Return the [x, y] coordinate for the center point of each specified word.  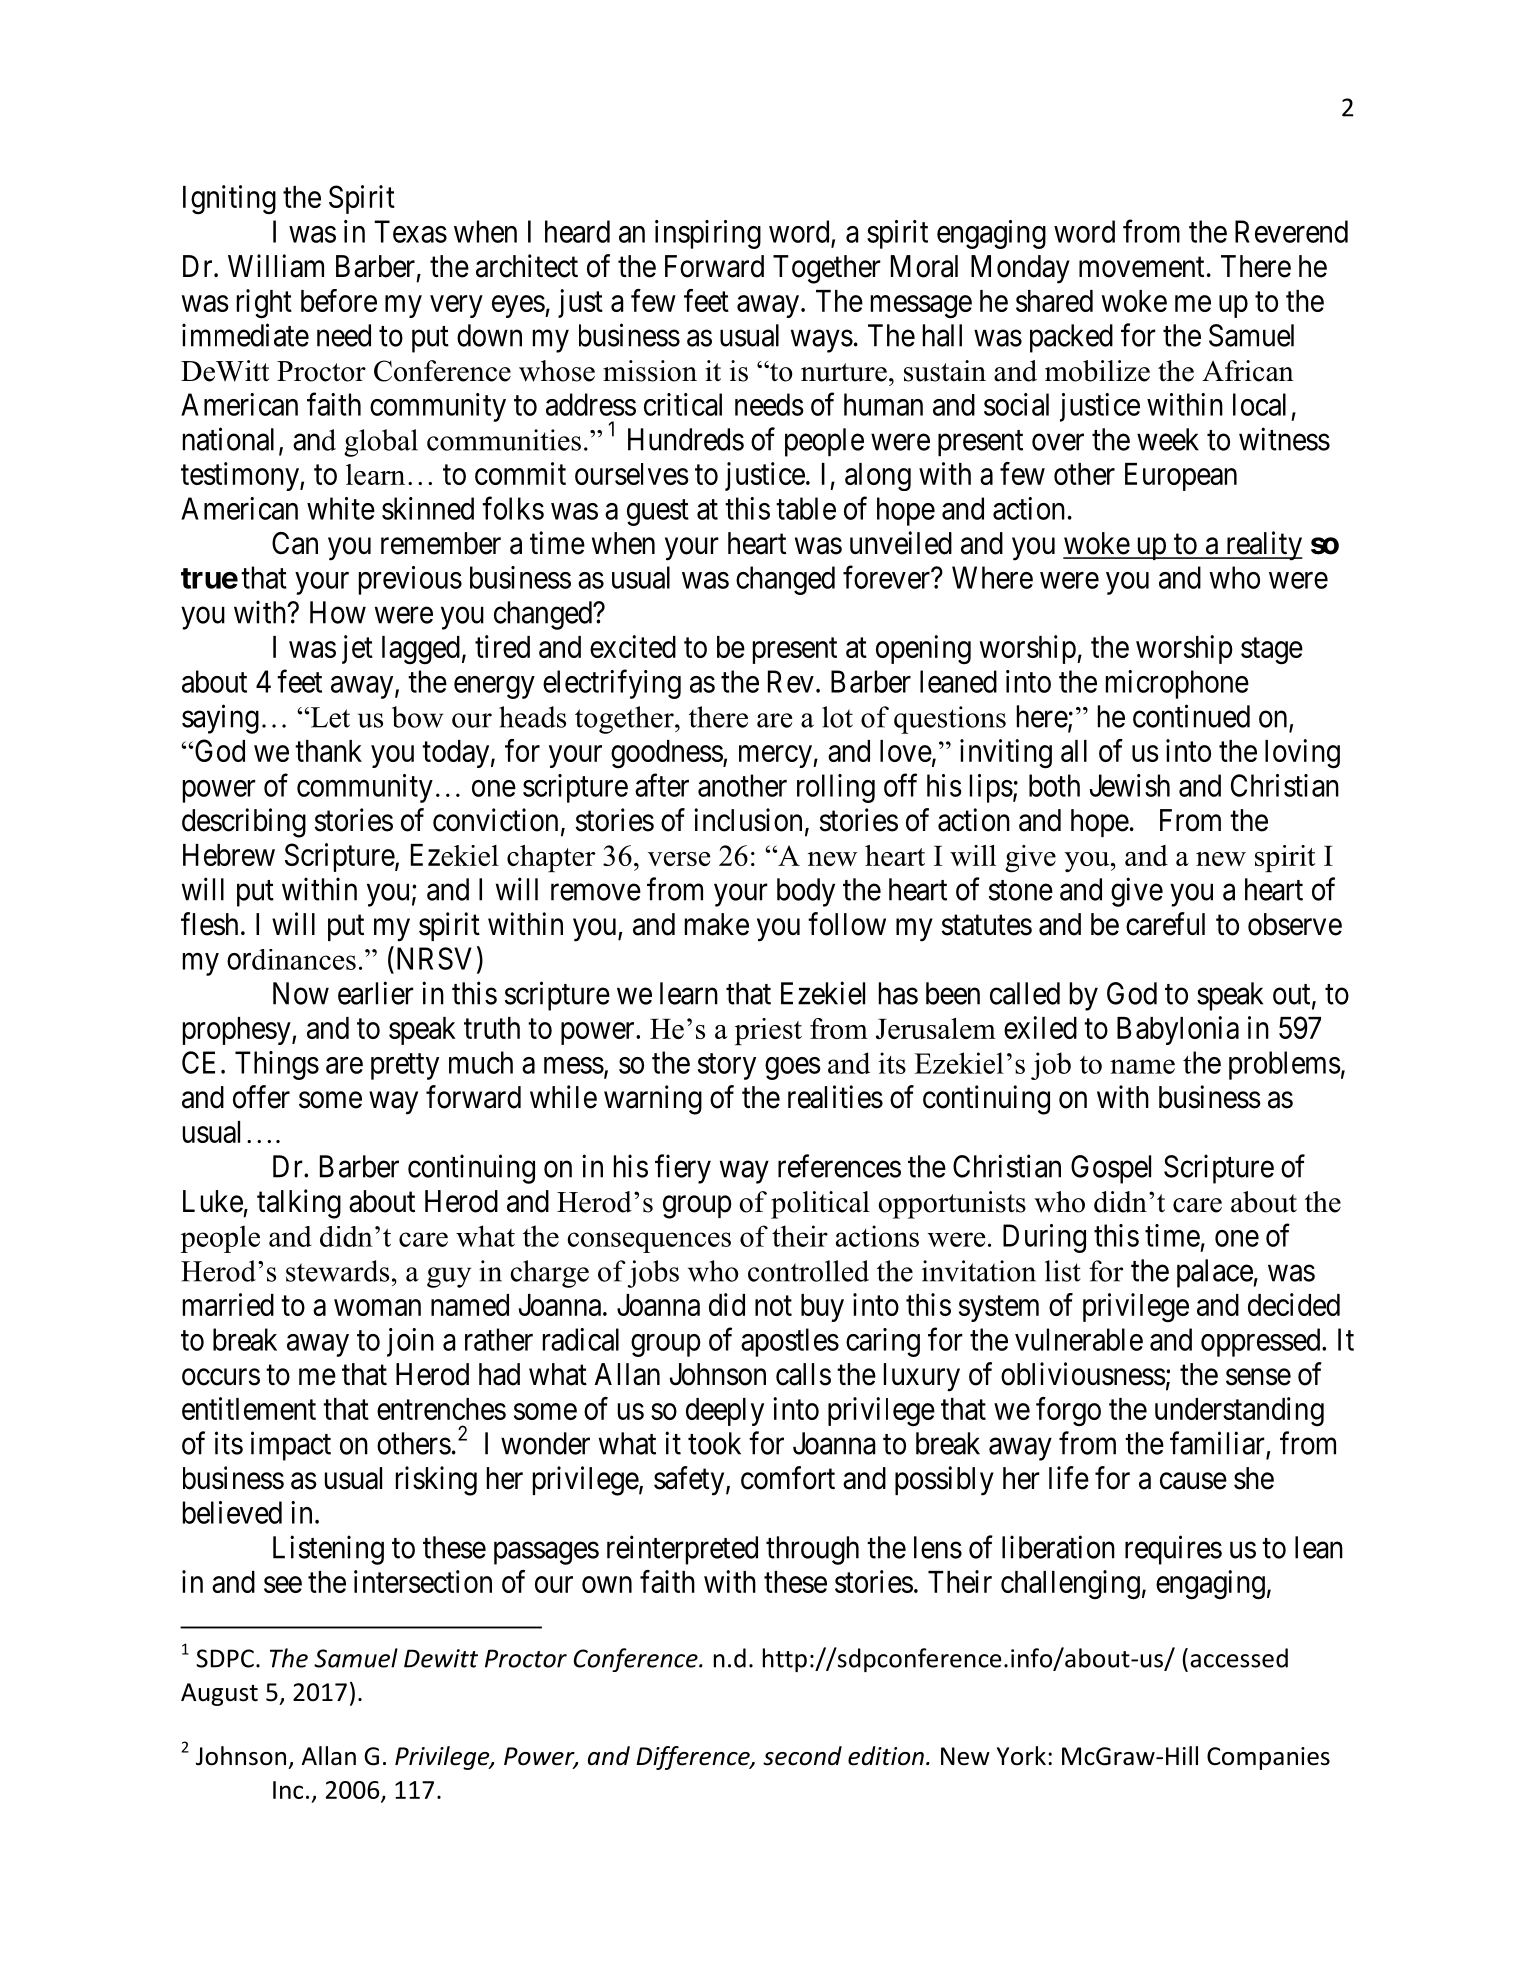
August [219, 1694]
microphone [1177, 684]
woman [377, 1307]
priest [768, 1031]
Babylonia [1178, 1030]
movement [1141, 267]
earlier [376, 993]
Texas [410, 231]
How [338, 612]
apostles [790, 1342]
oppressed [1262, 1342]
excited [633, 646]
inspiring [708, 234]
